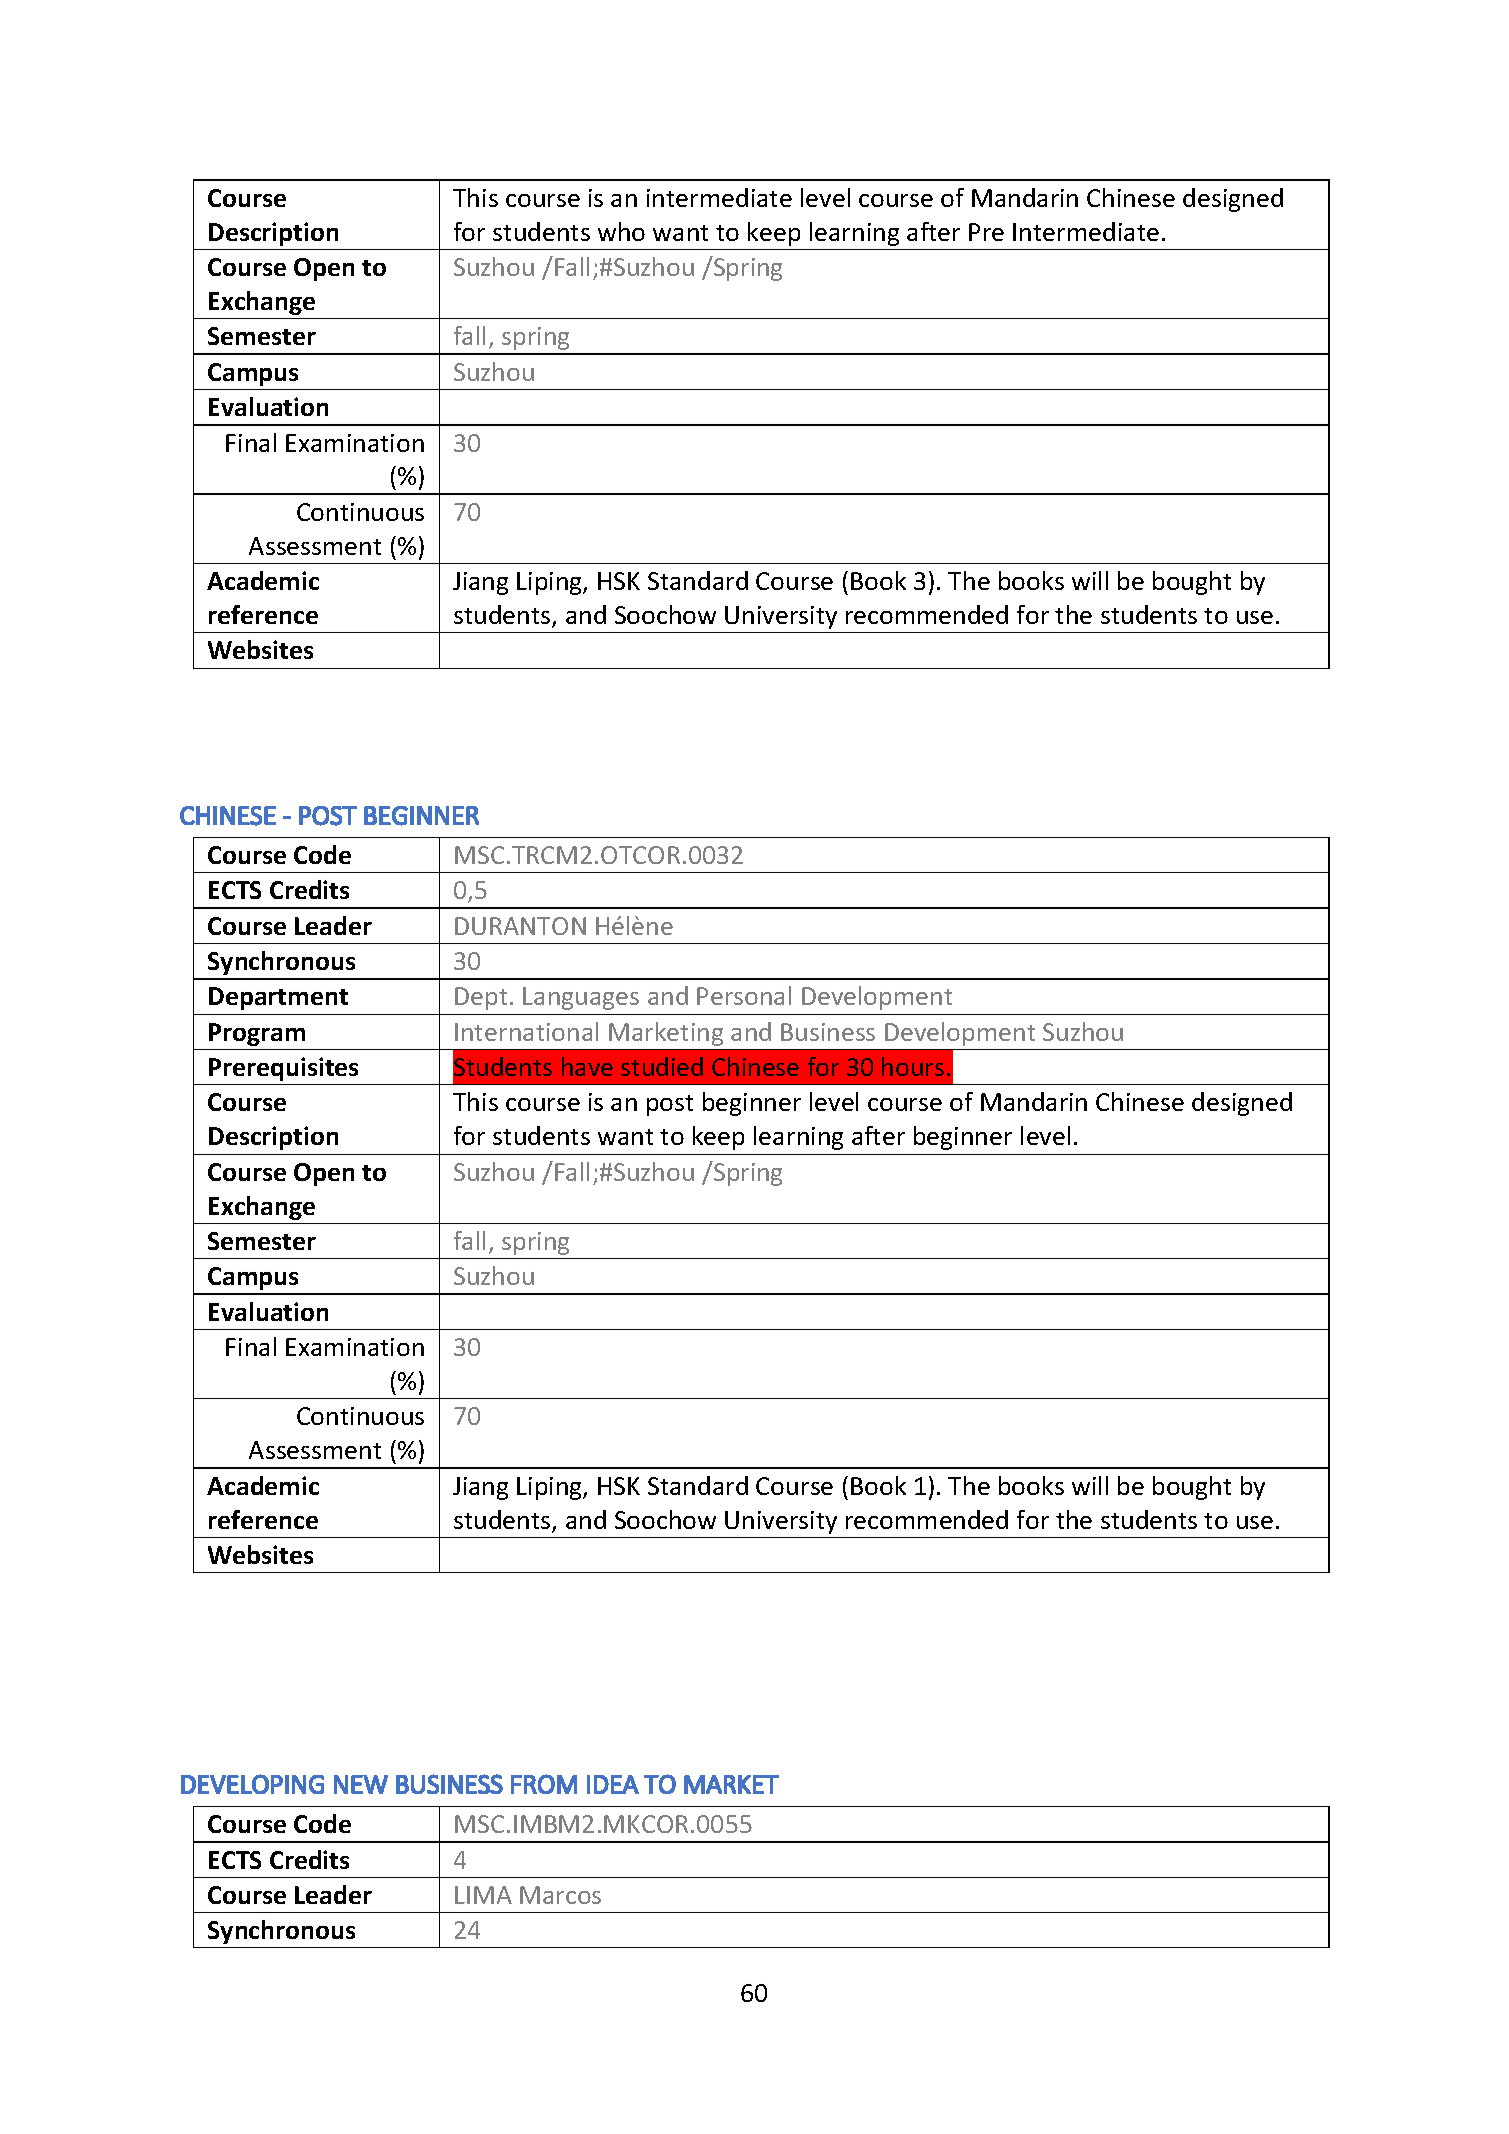 The width and height of the screenshot is (1509, 2134). Describe the element at coordinates (662, 1066) in the screenshot. I see `studied` at that location.
